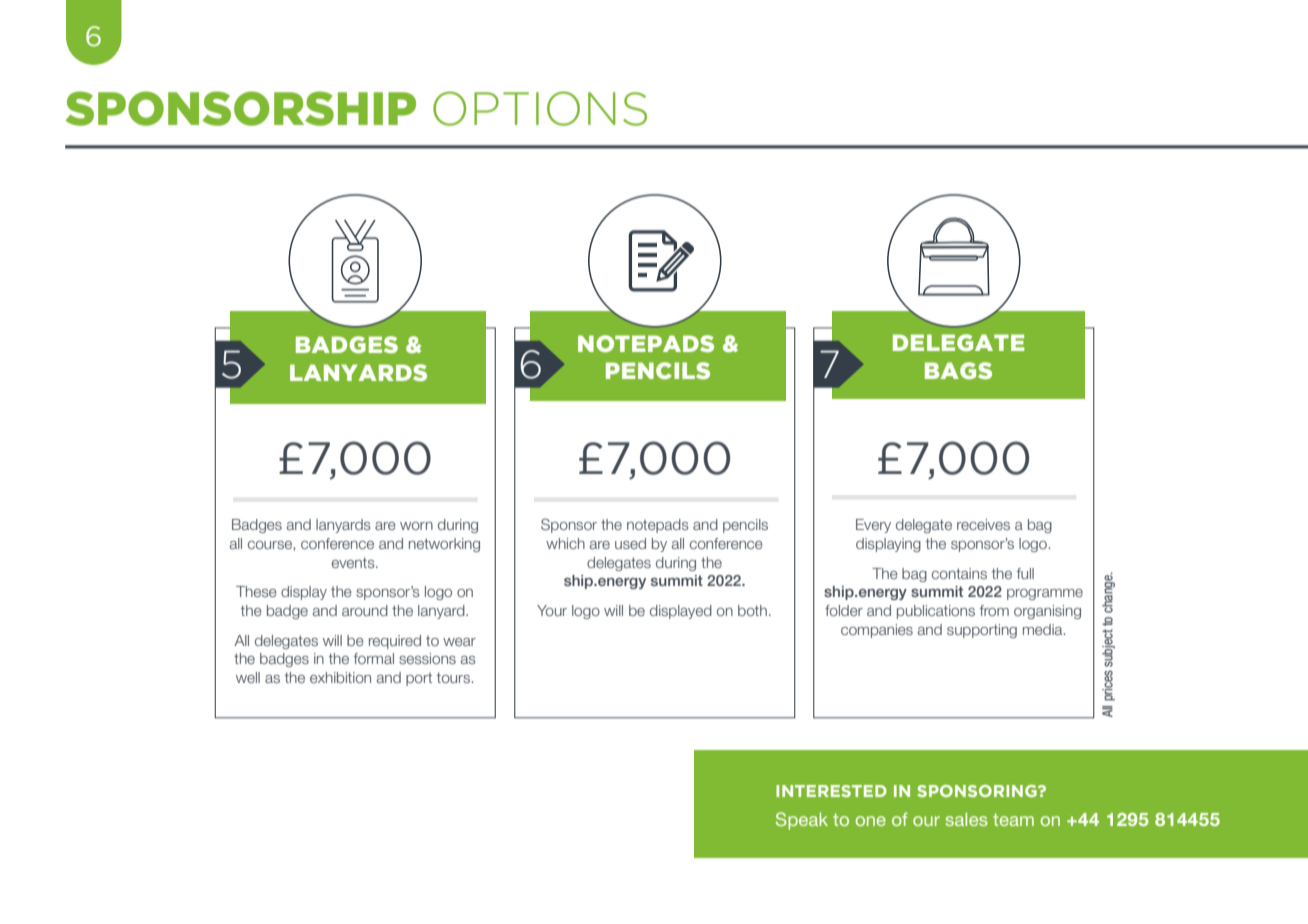 The image size is (1308, 924). Describe the element at coordinates (966, 819) in the screenshot. I see `sales` at that location.
